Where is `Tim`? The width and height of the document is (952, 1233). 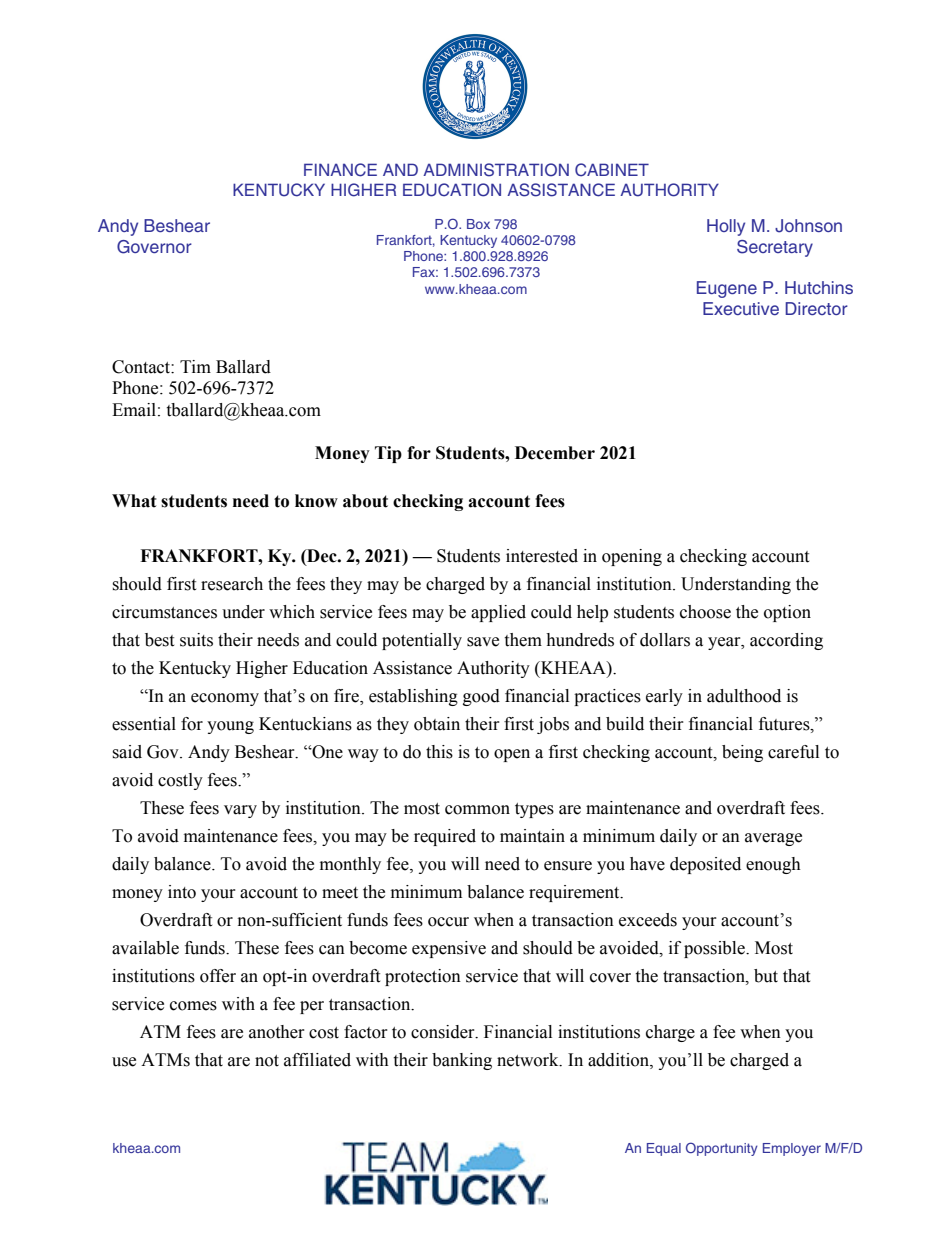
Tim is located at coordinates (195, 366).
